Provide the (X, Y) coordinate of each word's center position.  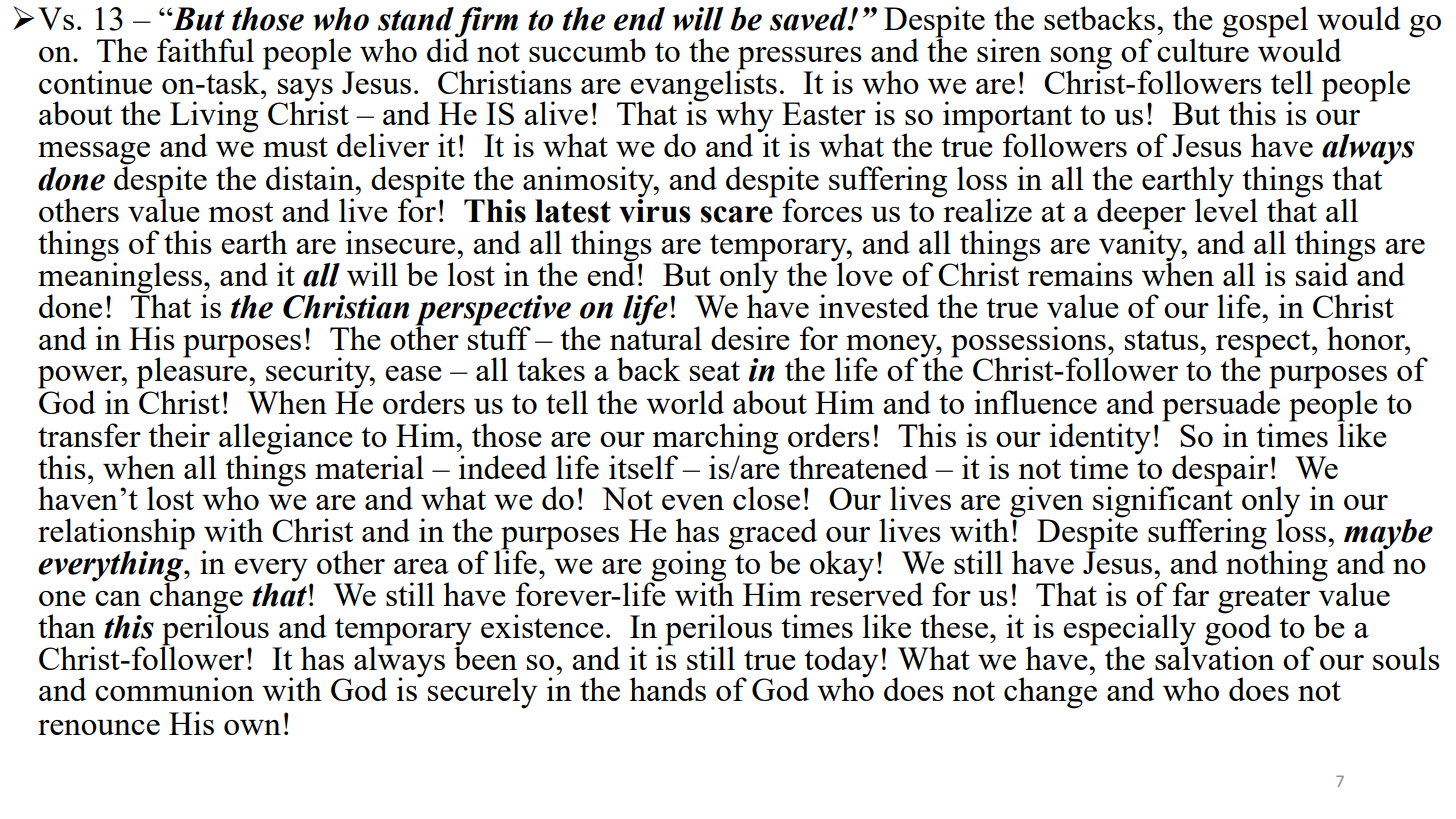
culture (1203, 49)
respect (1264, 344)
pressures (799, 59)
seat (715, 371)
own (252, 727)
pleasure (193, 373)
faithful (205, 50)
